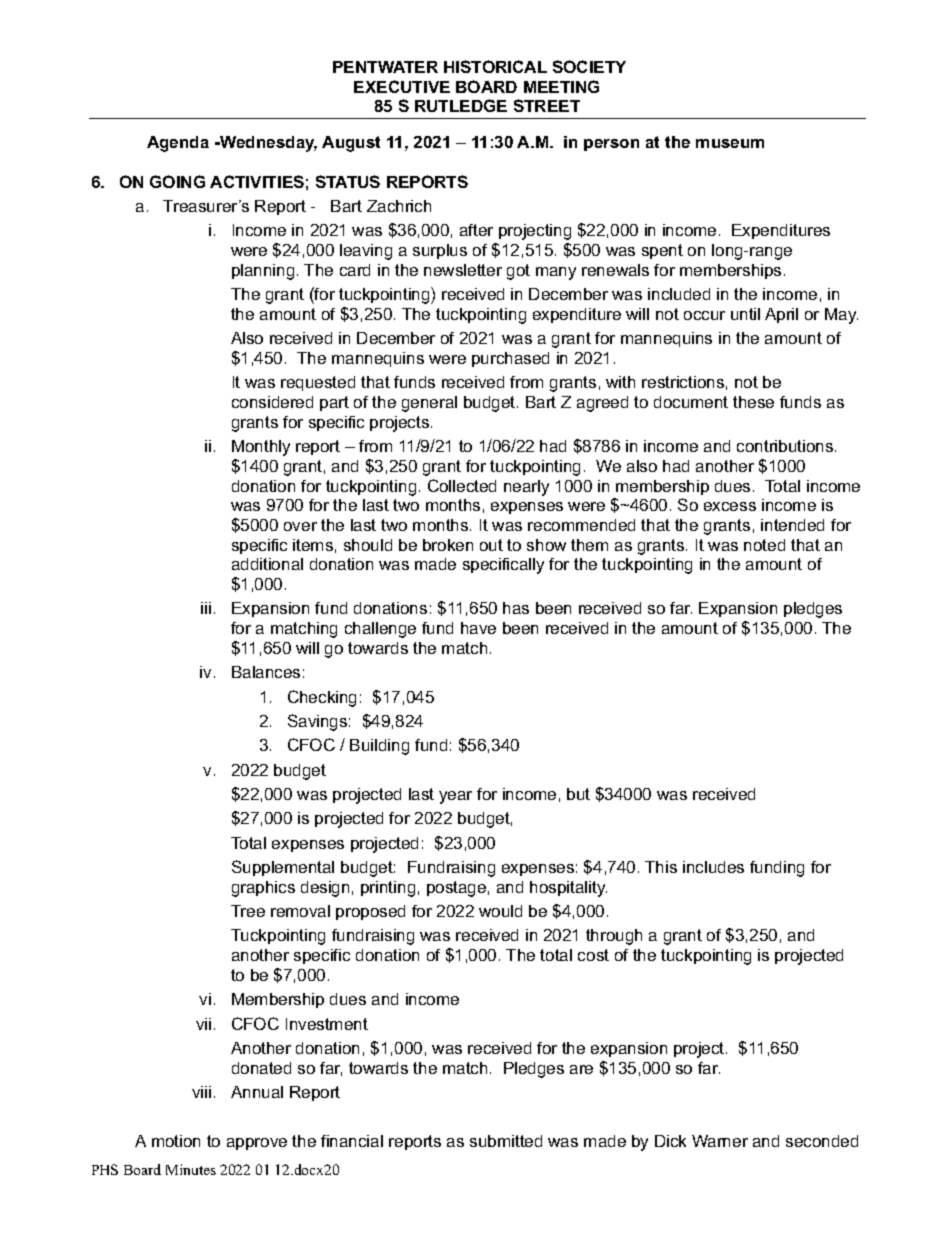 Image resolution: width=952 pixels, height=1233 pixels. Describe the element at coordinates (263, 889) in the page. I see `graphics` at that location.
